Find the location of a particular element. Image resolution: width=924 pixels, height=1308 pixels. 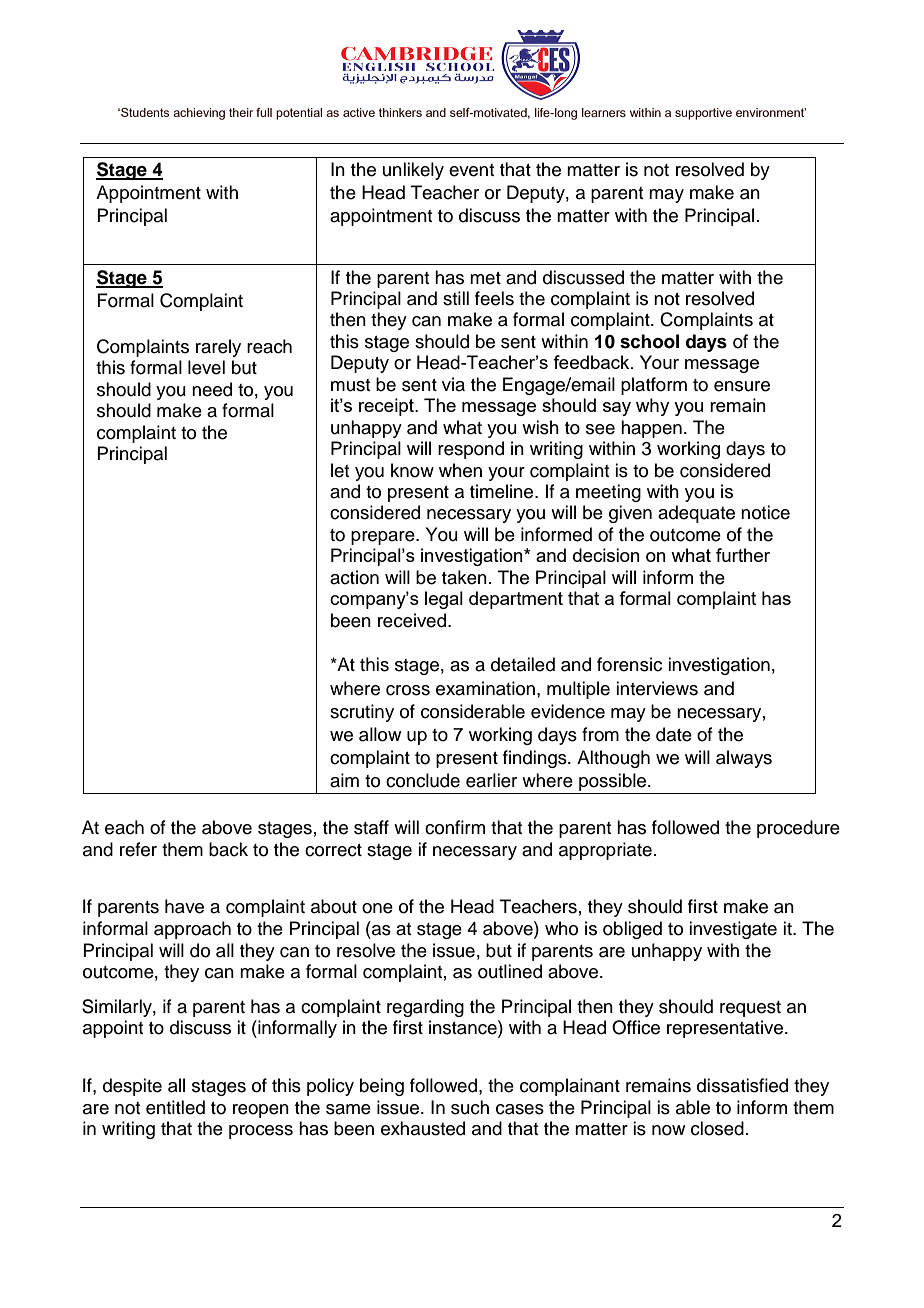

supportive is located at coordinates (703, 114).
